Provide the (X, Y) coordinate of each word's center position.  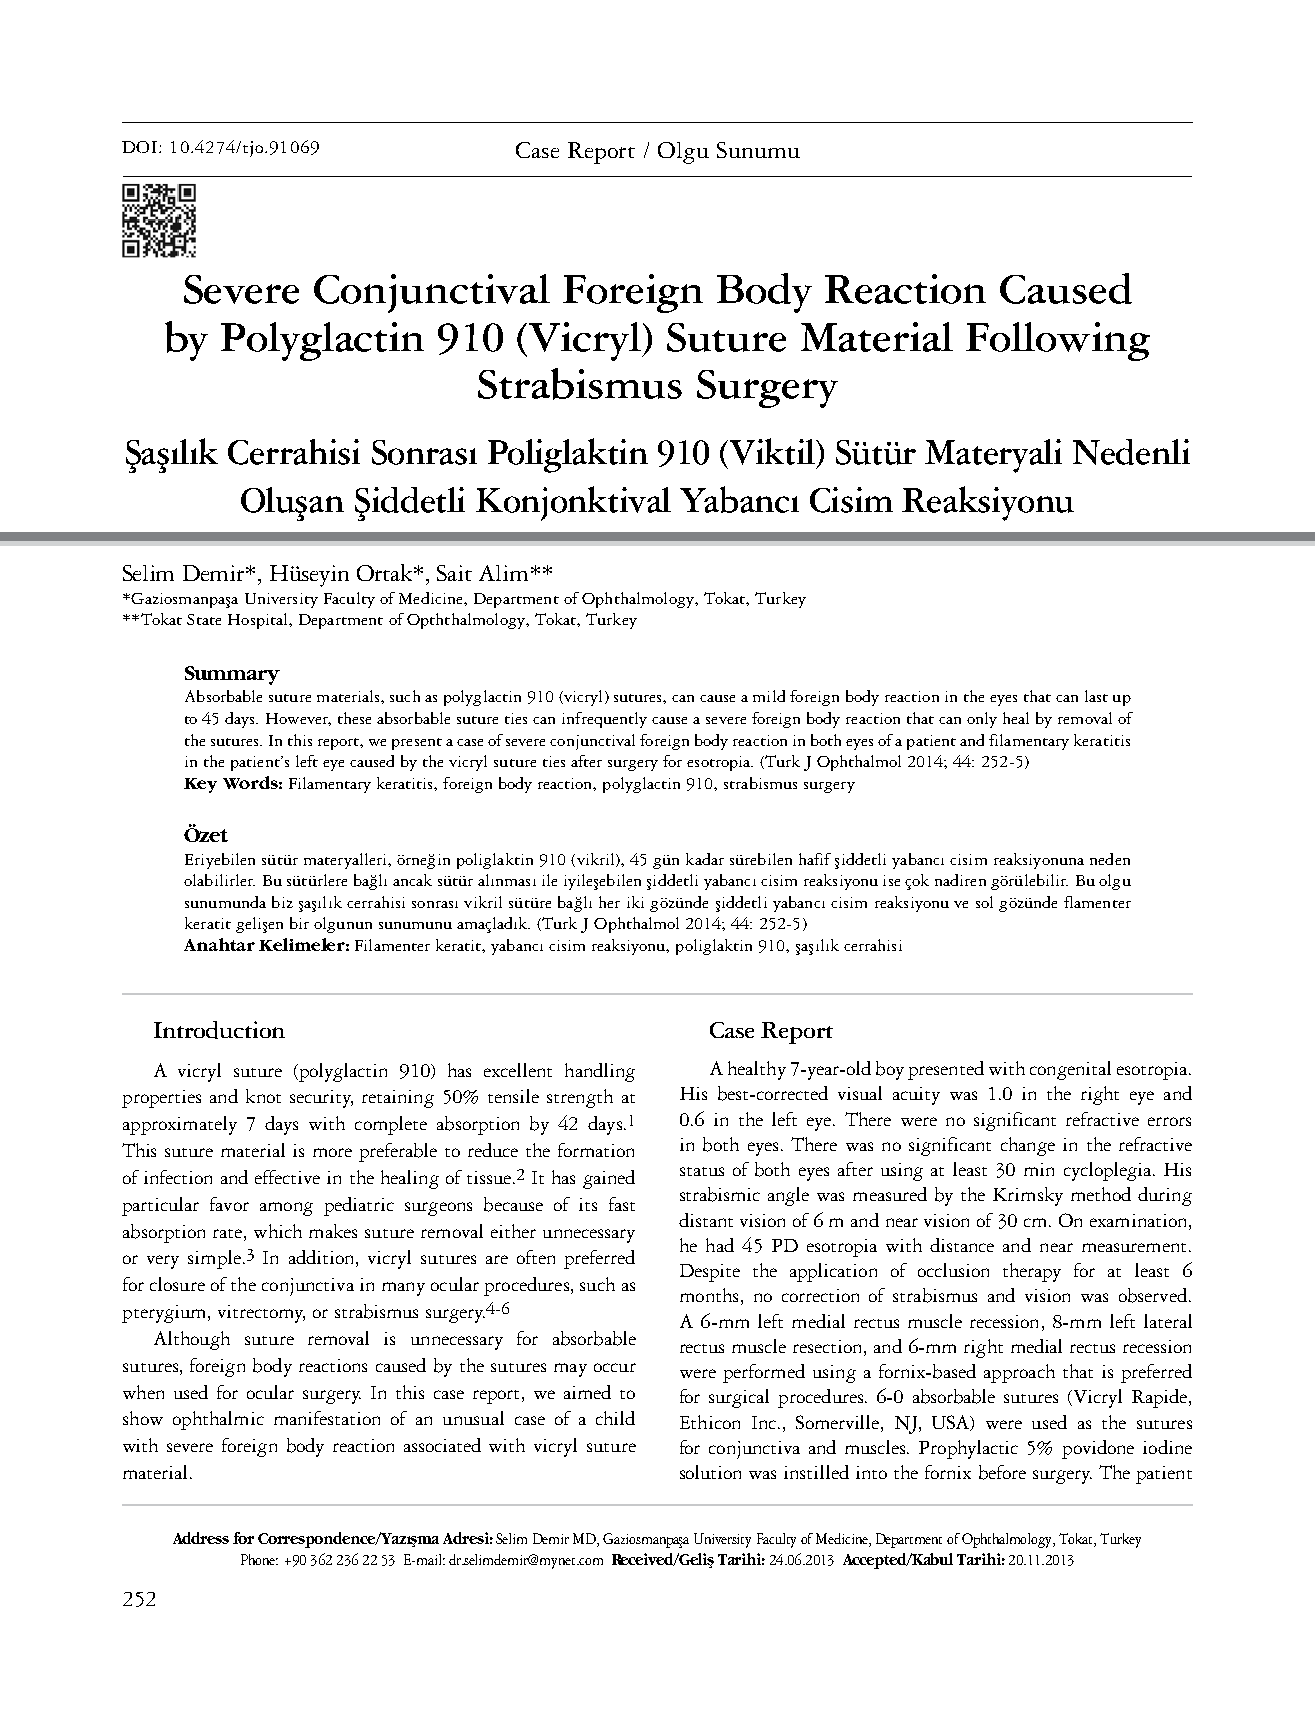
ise (891, 880)
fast (622, 1204)
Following (1058, 341)
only (982, 720)
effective (287, 1177)
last (1096, 696)
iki (635, 902)
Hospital (259, 621)
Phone (259, 1559)
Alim (503, 573)
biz (282, 902)
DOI (141, 147)
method (1101, 1194)
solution (710, 1472)
